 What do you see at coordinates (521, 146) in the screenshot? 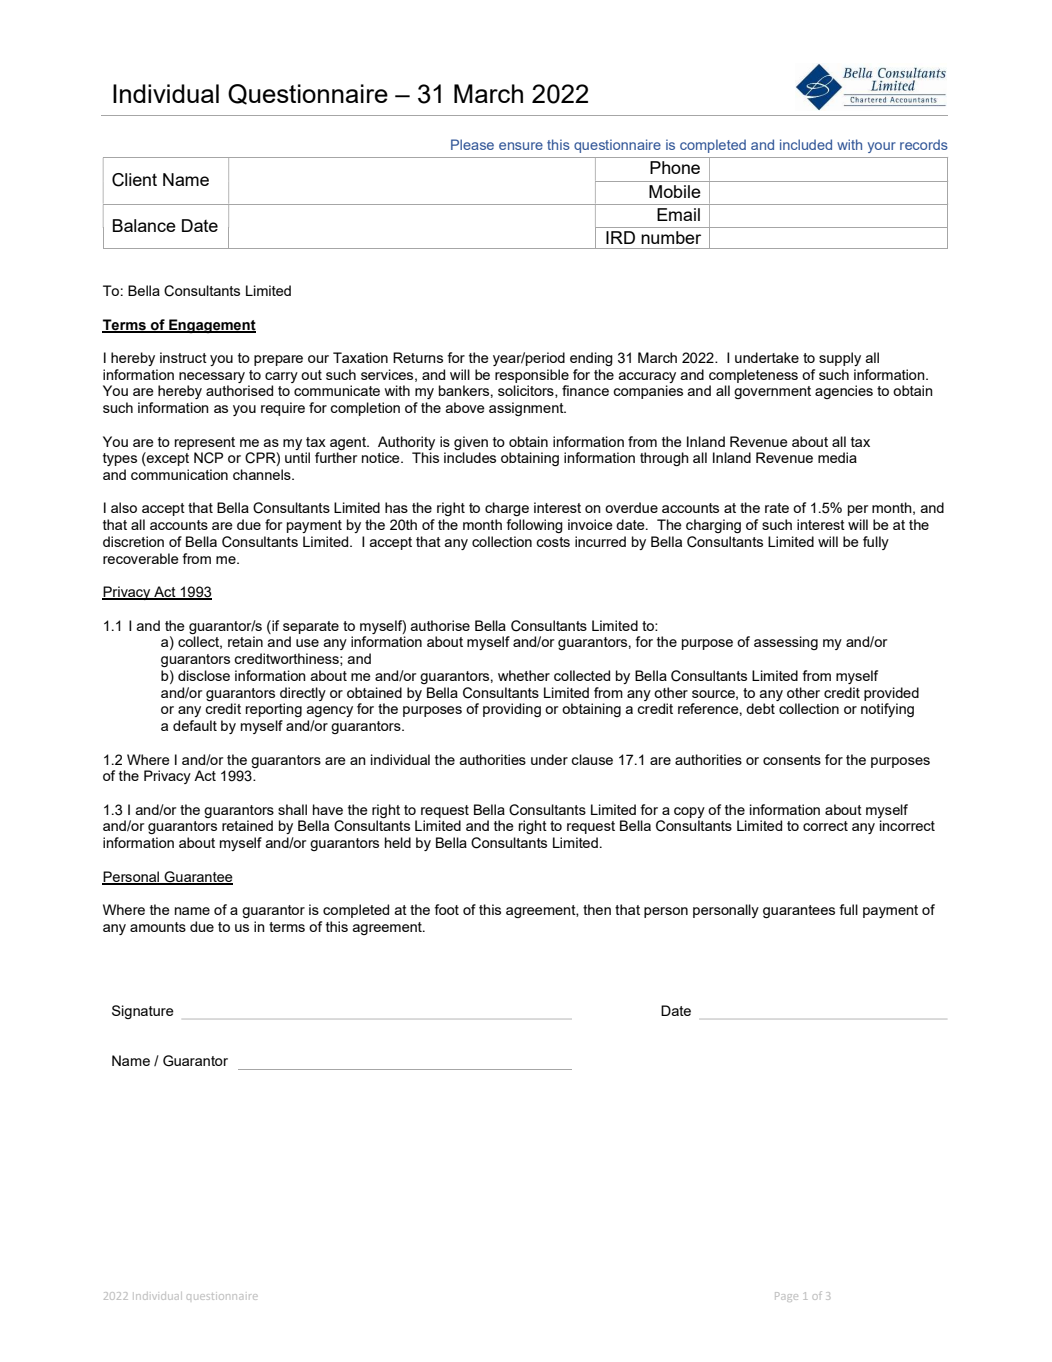
I see `ensure` at bounding box center [521, 146].
